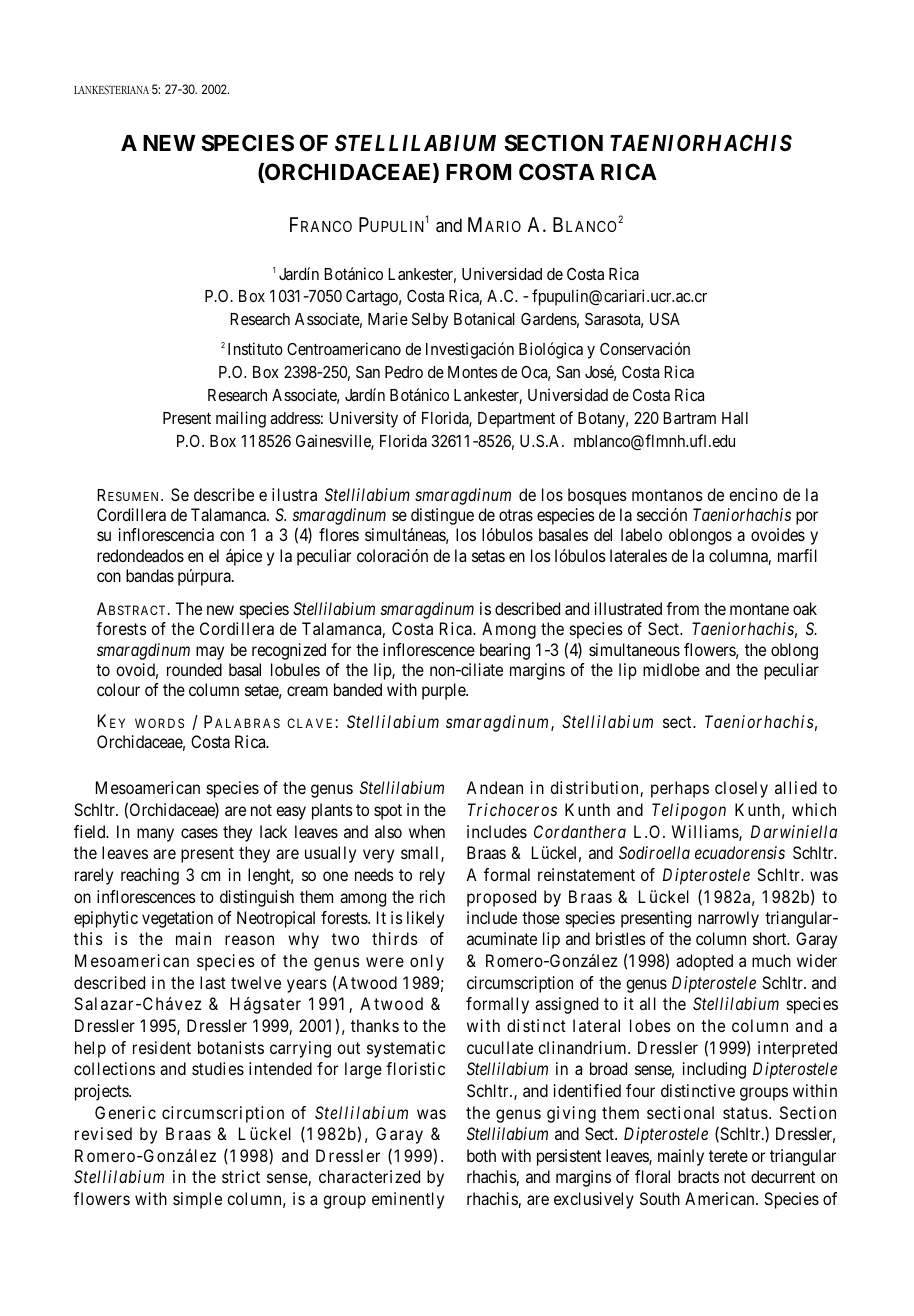 The width and height of the screenshot is (914, 1316). I want to click on may, so click(210, 653).
